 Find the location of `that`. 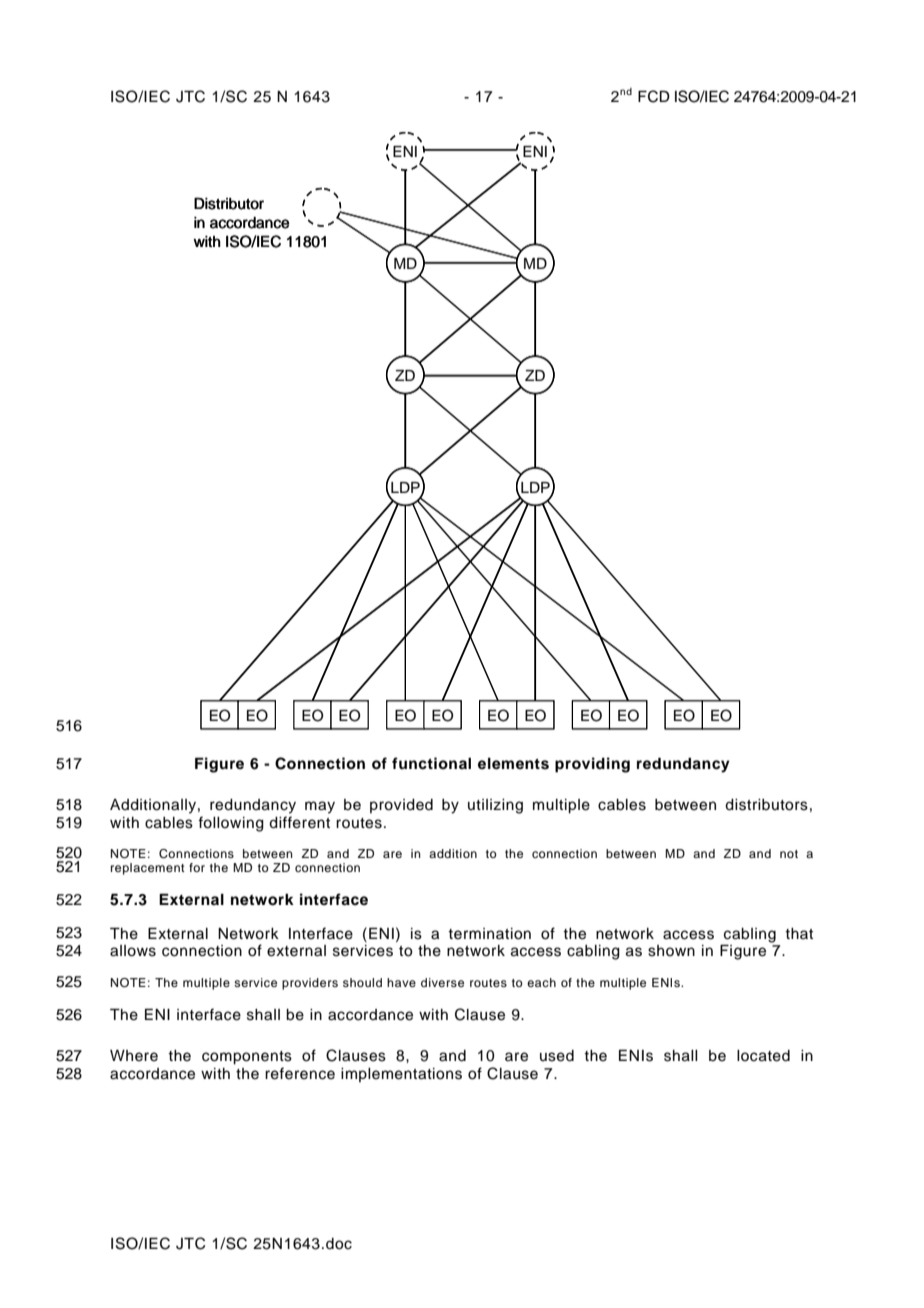

that is located at coordinates (799, 933).
